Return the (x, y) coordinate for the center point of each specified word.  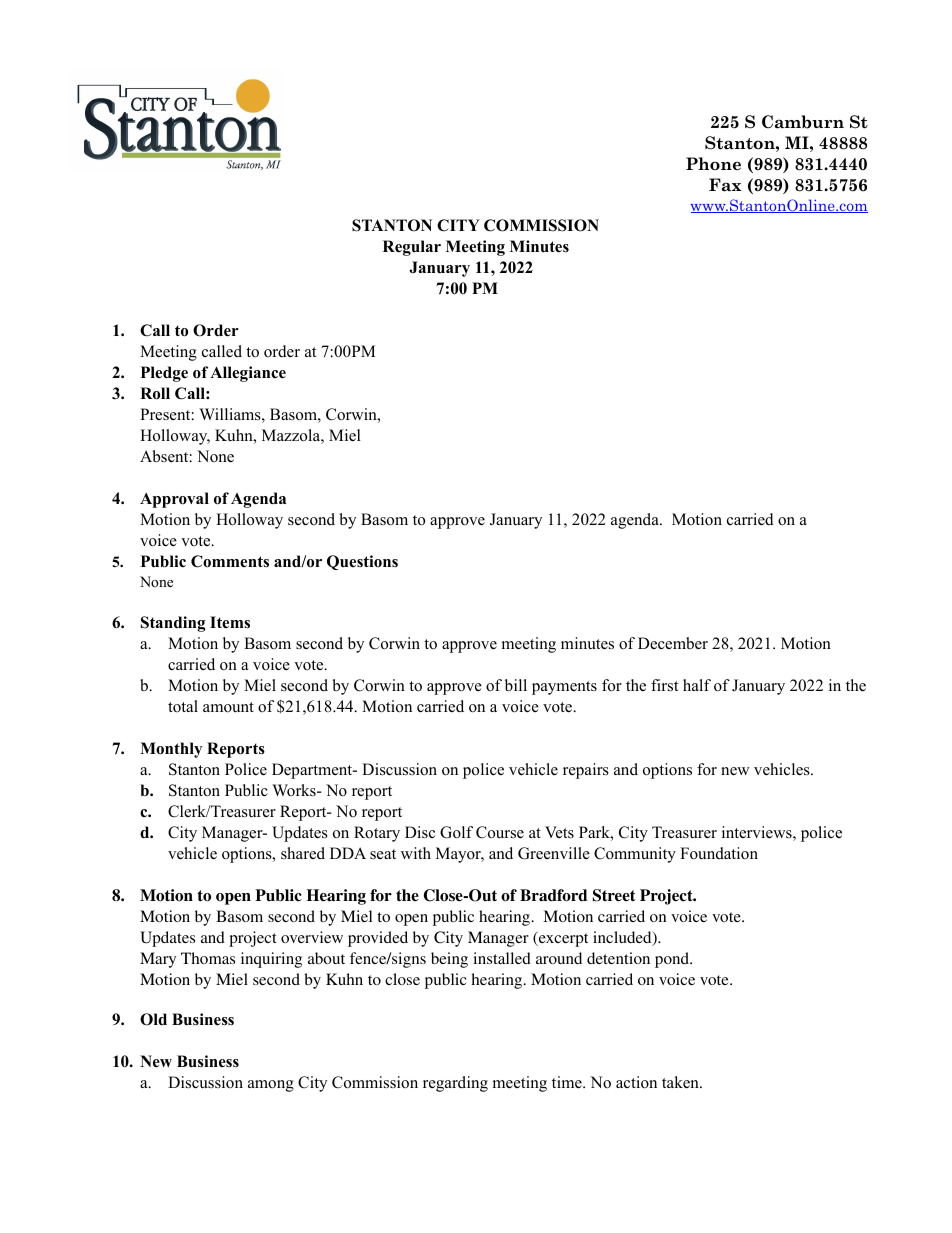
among (271, 1086)
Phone (713, 164)
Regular (412, 248)
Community (635, 855)
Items (230, 622)
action (636, 1082)
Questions (362, 562)
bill (516, 685)
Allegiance (248, 374)
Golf (456, 832)
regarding (455, 1084)
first (664, 685)
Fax (725, 185)
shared (303, 853)
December (673, 643)
